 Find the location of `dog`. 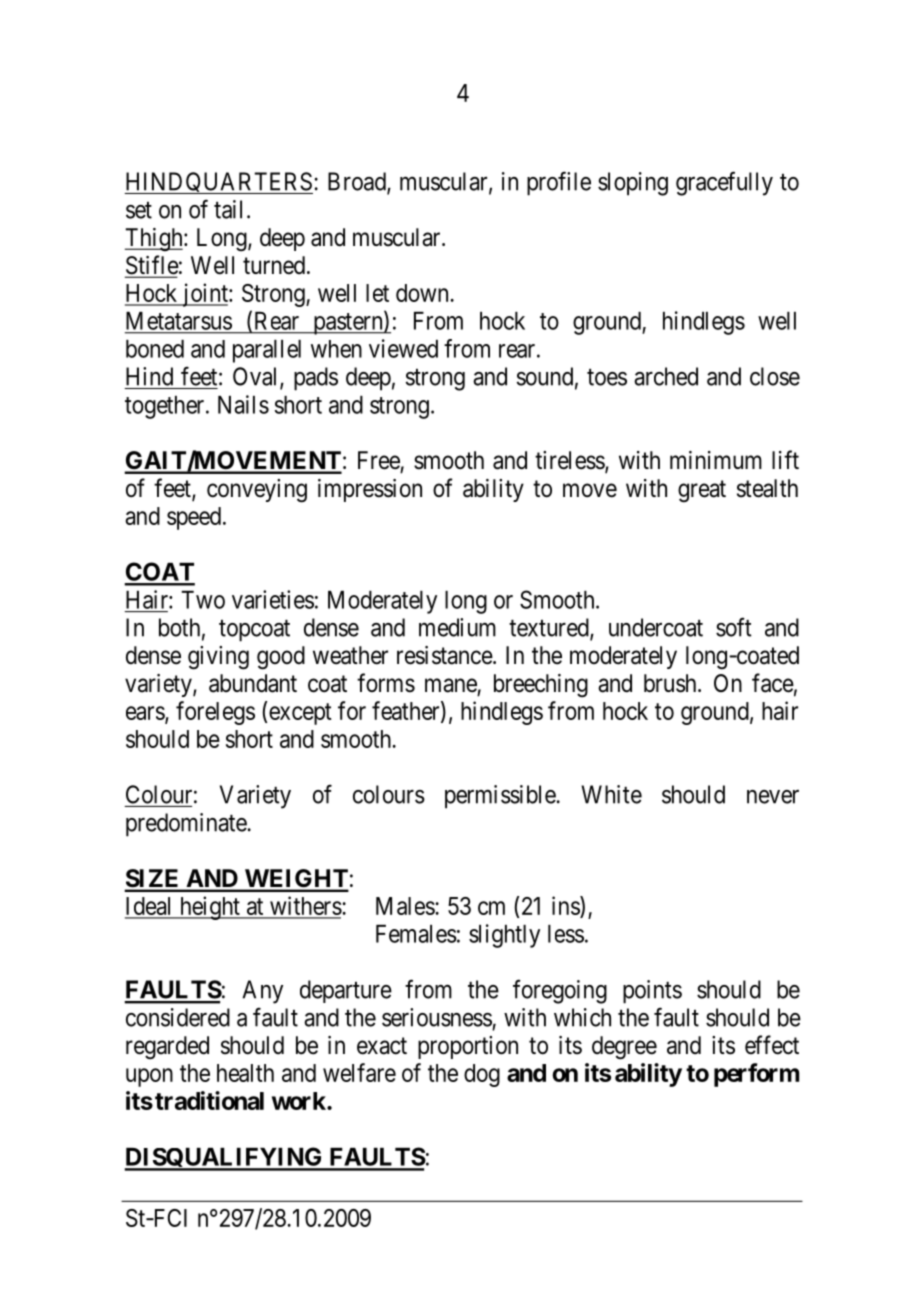

dog is located at coordinates (482, 1075).
